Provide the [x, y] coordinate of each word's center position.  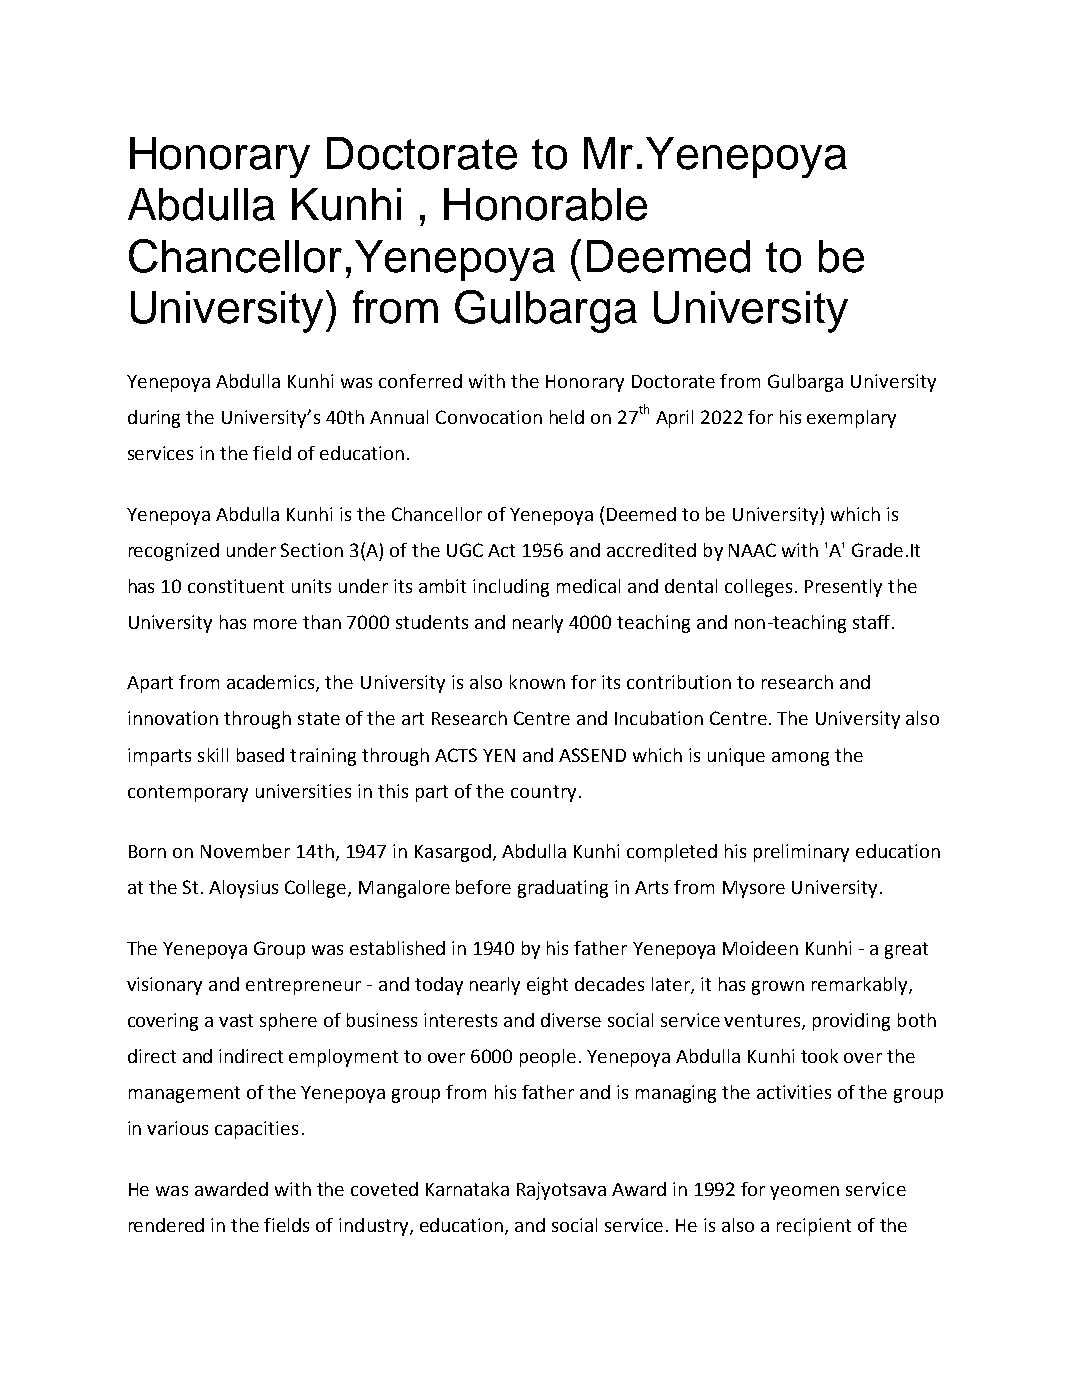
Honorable [545, 204]
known [537, 682]
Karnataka [467, 1189]
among [800, 759]
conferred [420, 381]
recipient [814, 1227]
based [260, 755]
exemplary [851, 419]
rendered [166, 1225]
